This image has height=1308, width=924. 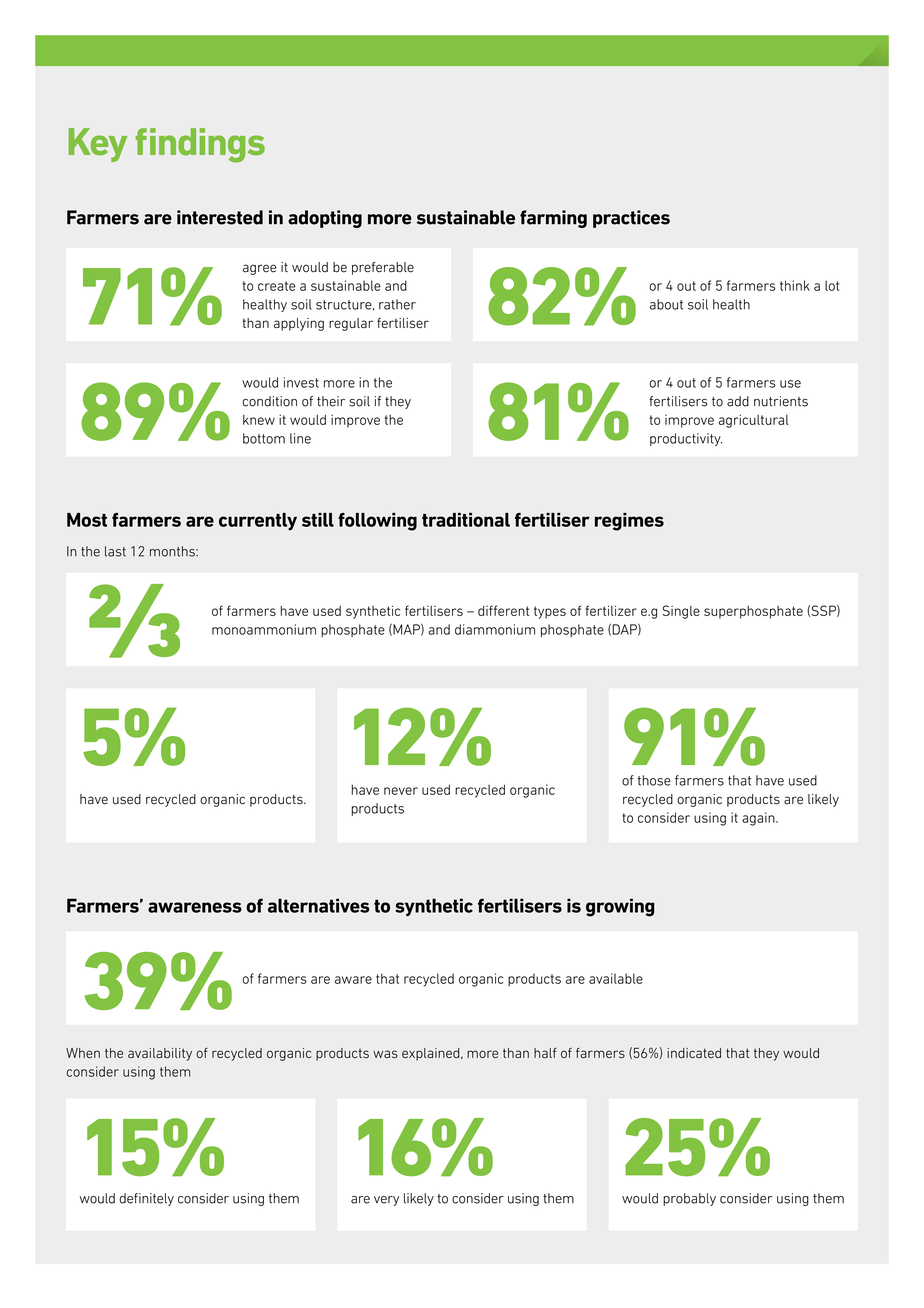 I want to click on findings, so click(x=200, y=145).
